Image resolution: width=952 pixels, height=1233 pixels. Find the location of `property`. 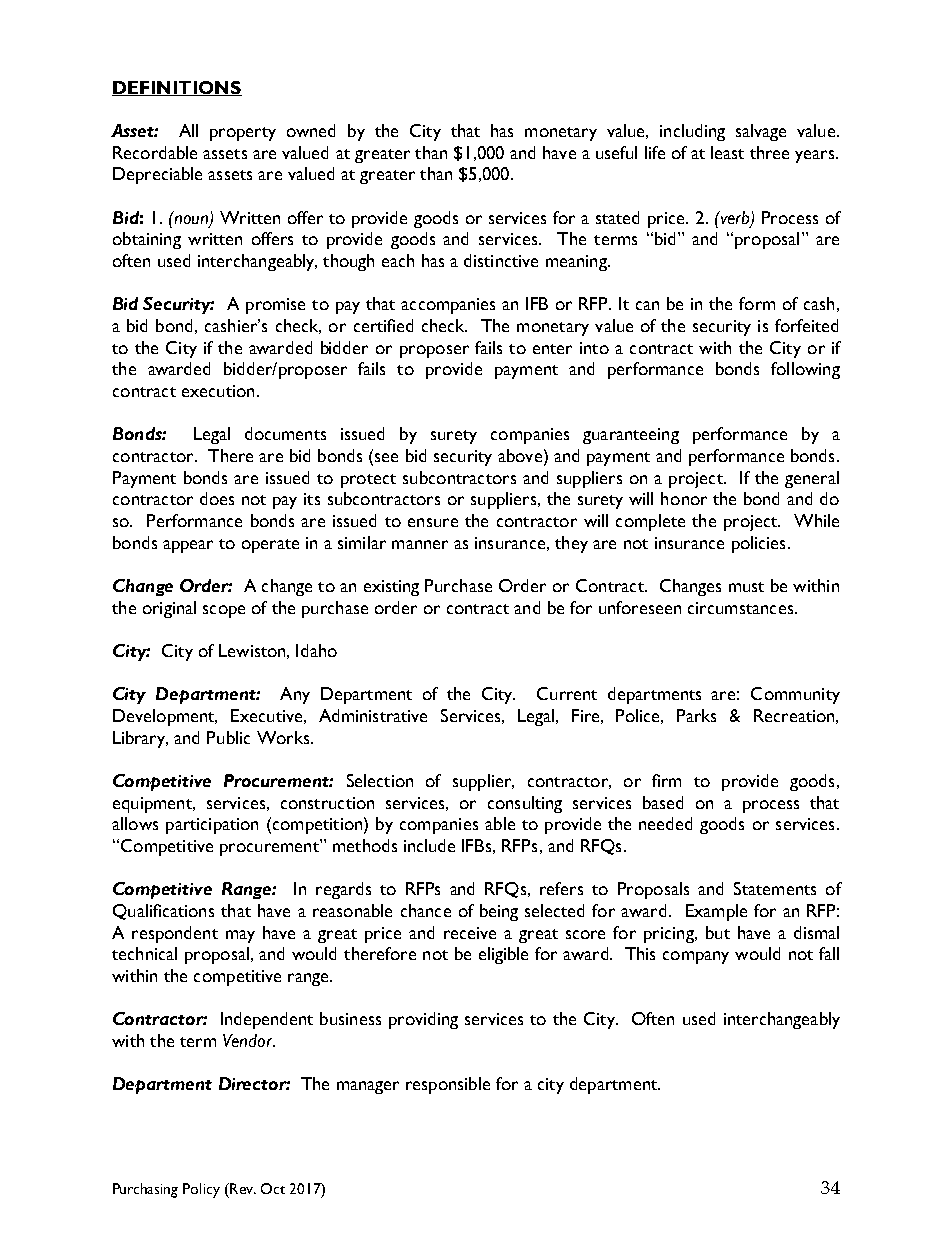

property is located at coordinates (243, 134).
